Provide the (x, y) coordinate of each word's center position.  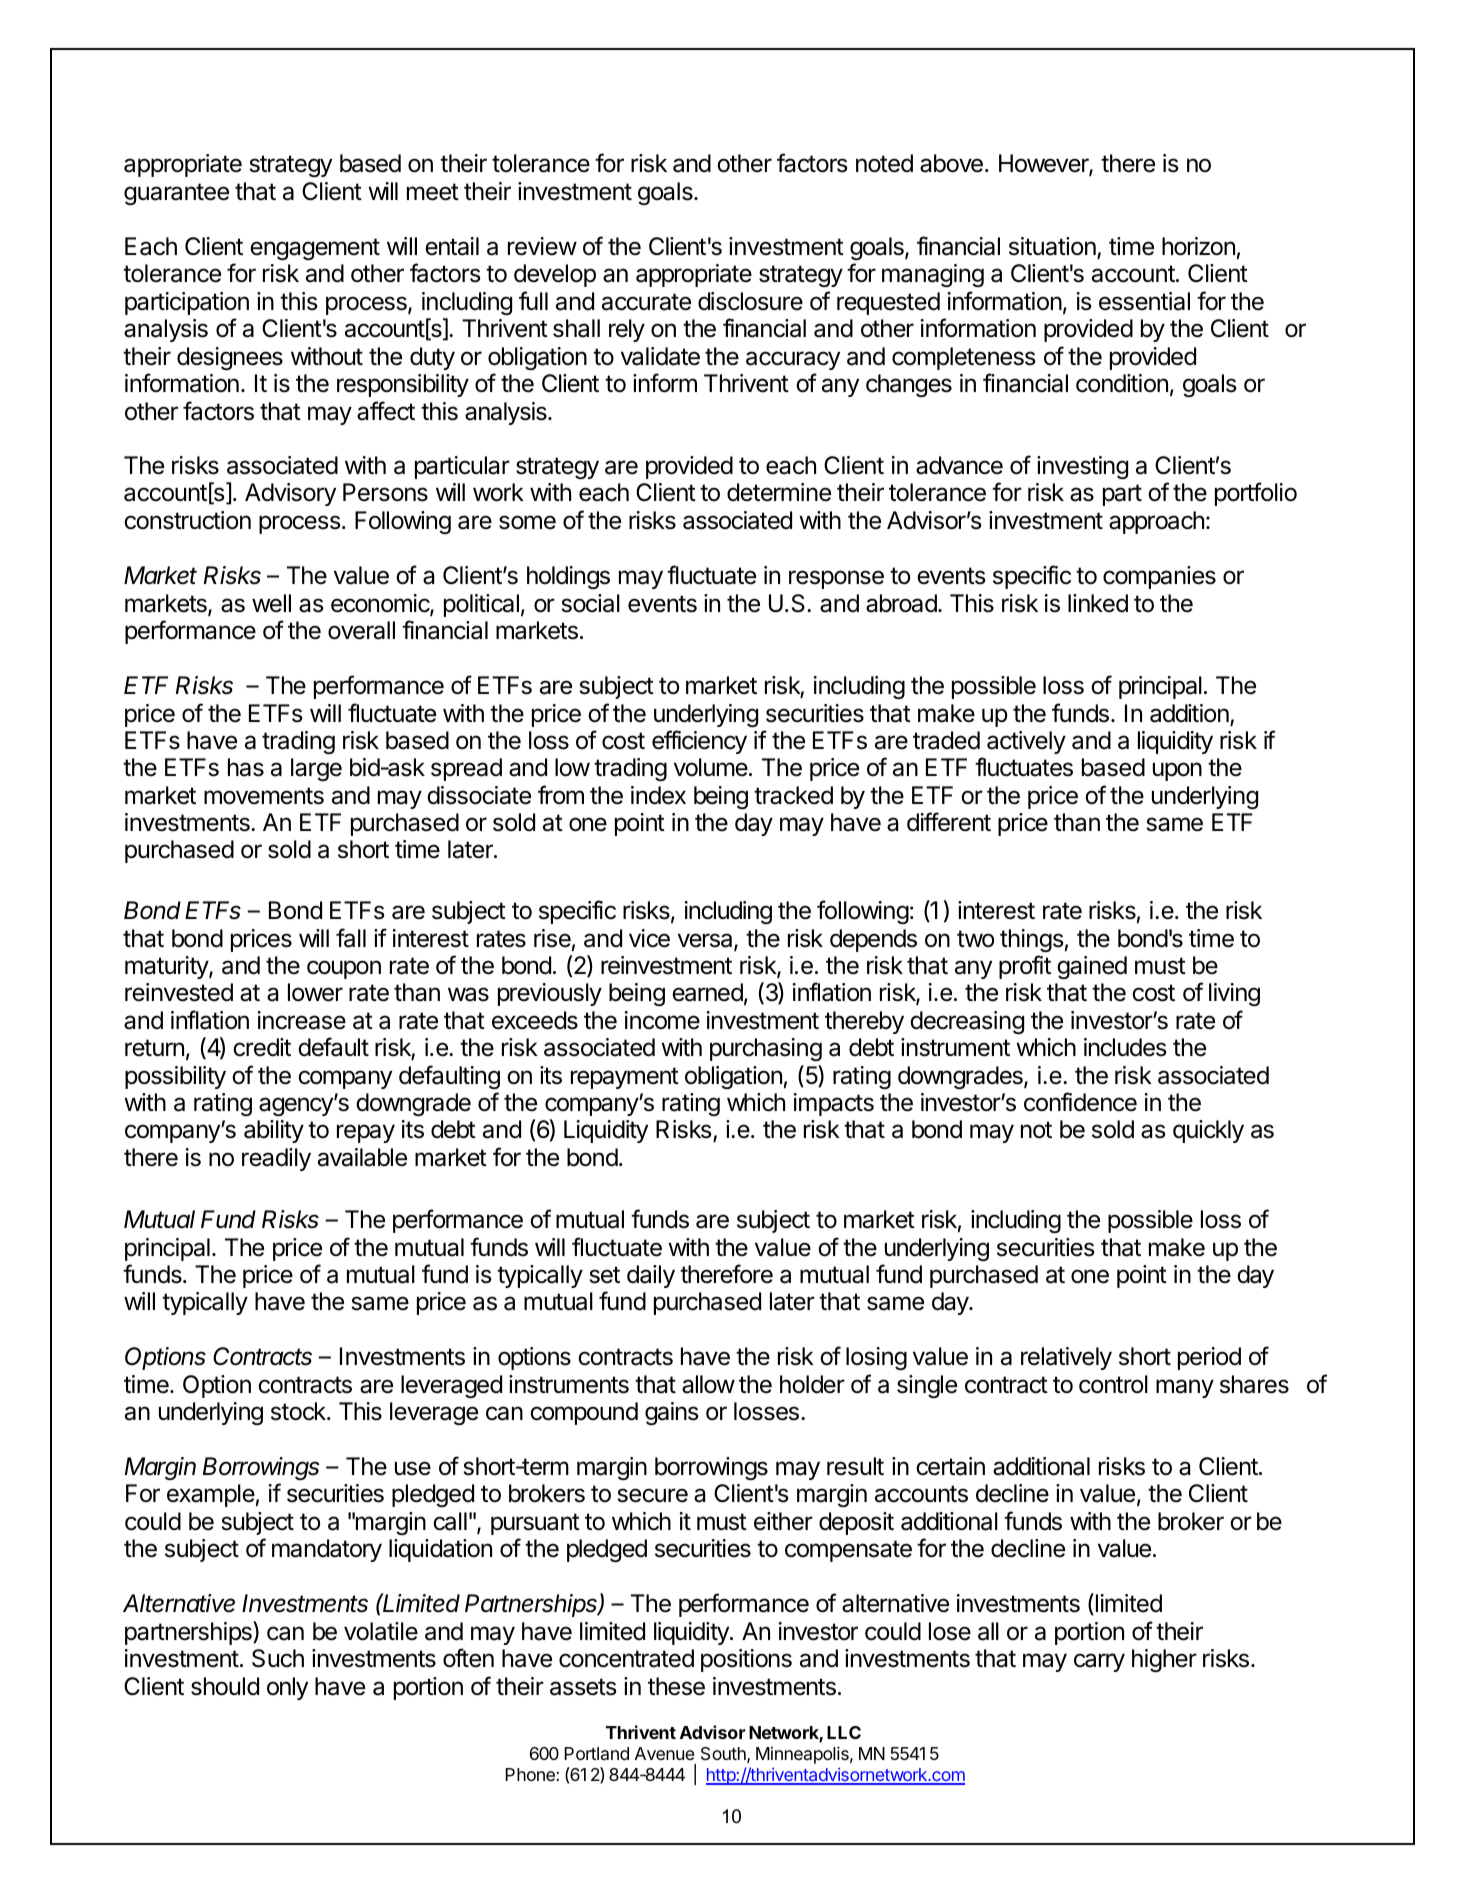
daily (651, 1276)
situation (1053, 247)
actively (1026, 742)
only (287, 1688)
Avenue (664, 1753)
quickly (1208, 1131)
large (316, 769)
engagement (315, 249)
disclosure (750, 301)
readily (276, 1159)
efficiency (699, 742)
